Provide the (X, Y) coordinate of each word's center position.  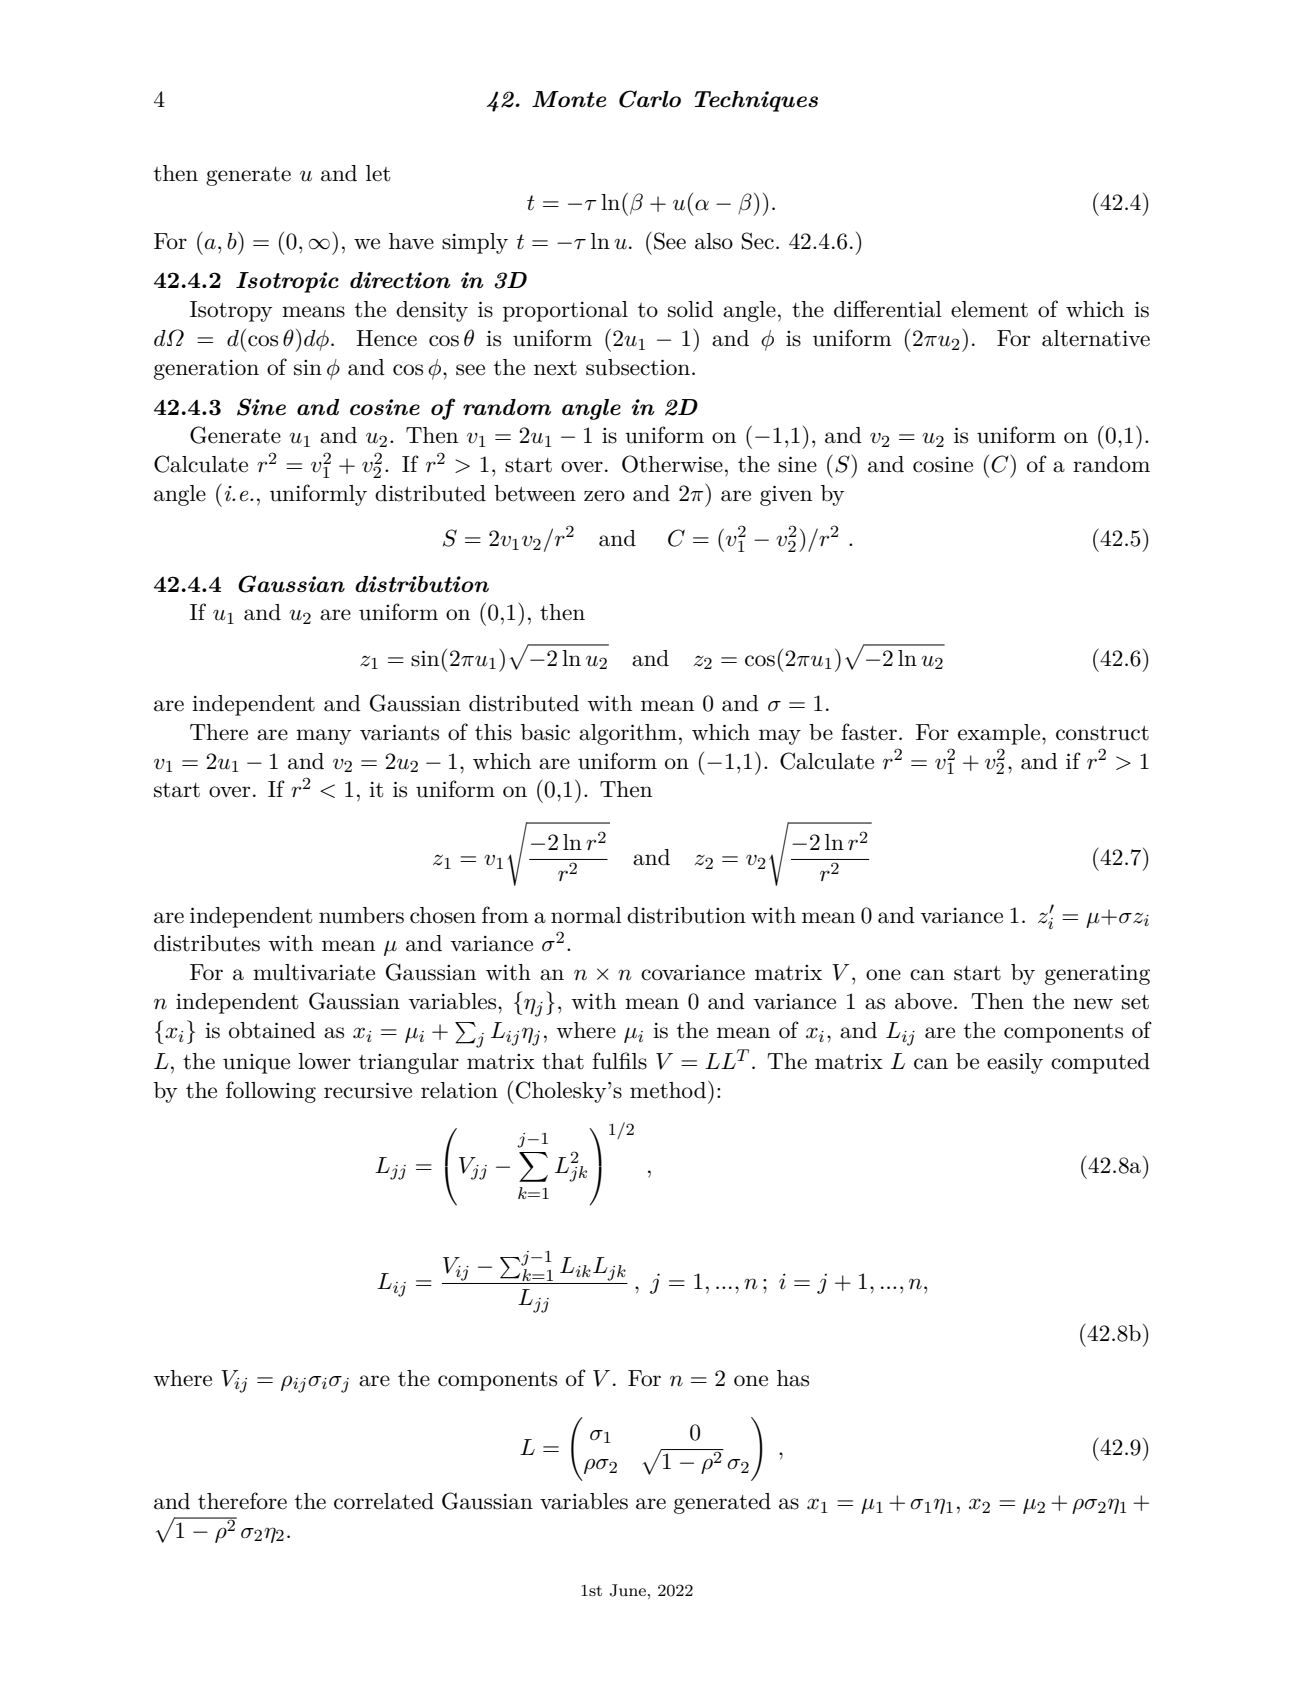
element (989, 309)
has (793, 1378)
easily (1015, 1063)
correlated (384, 1501)
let (378, 173)
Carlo (650, 99)
